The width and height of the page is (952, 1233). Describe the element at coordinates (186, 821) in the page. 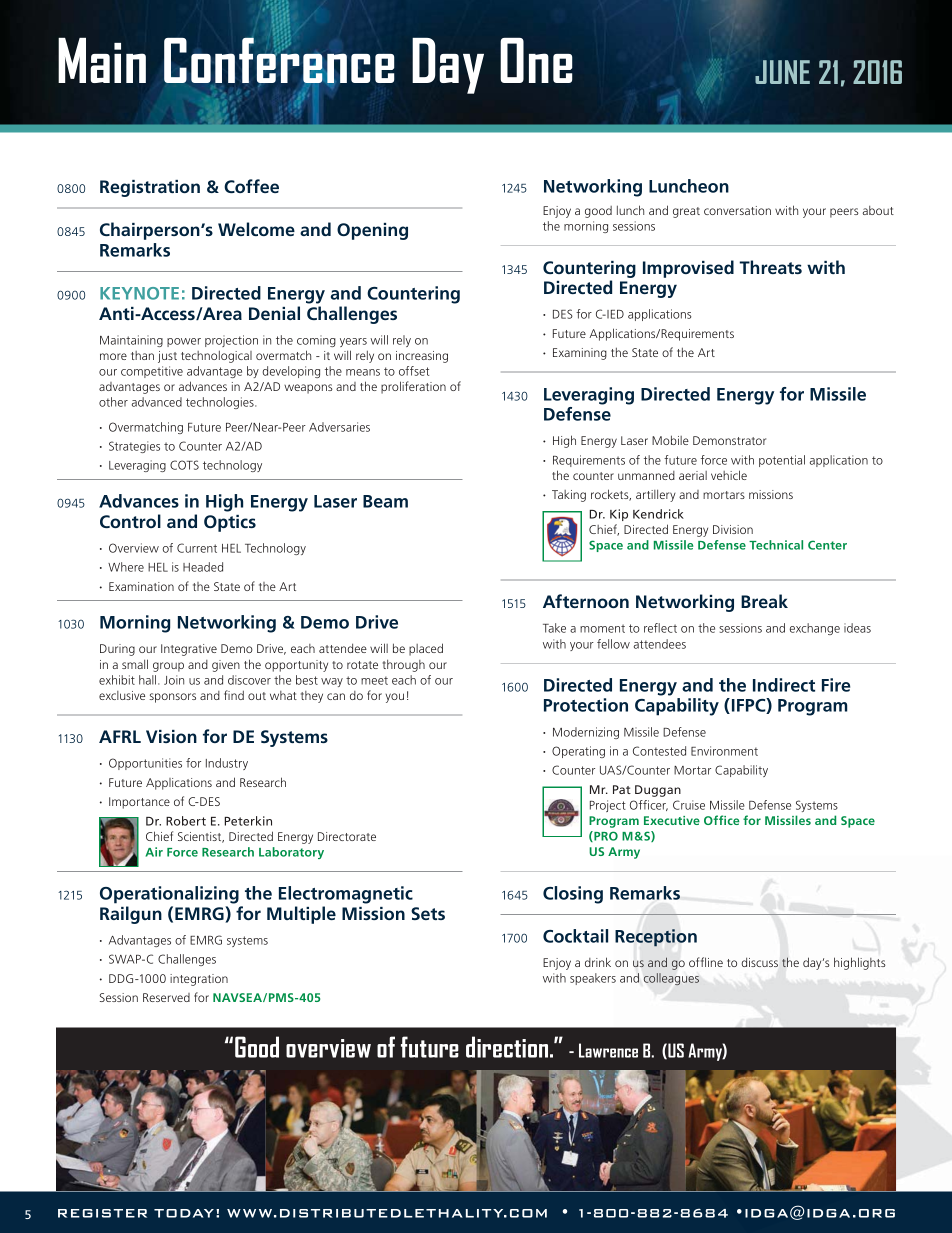

I see `Robert` at that location.
